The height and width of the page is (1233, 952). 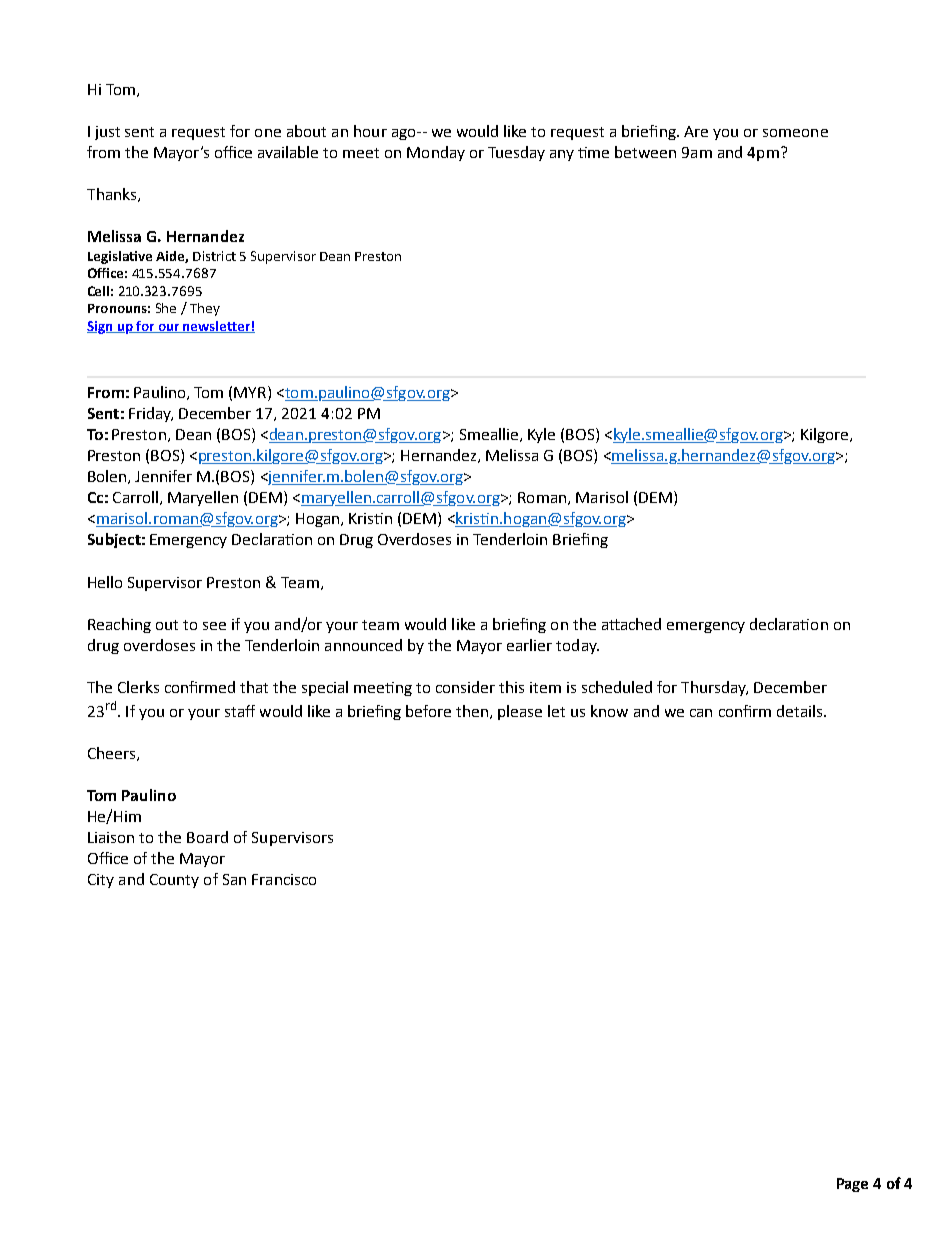 I want to click on someone, so click(x=795, y=133).
